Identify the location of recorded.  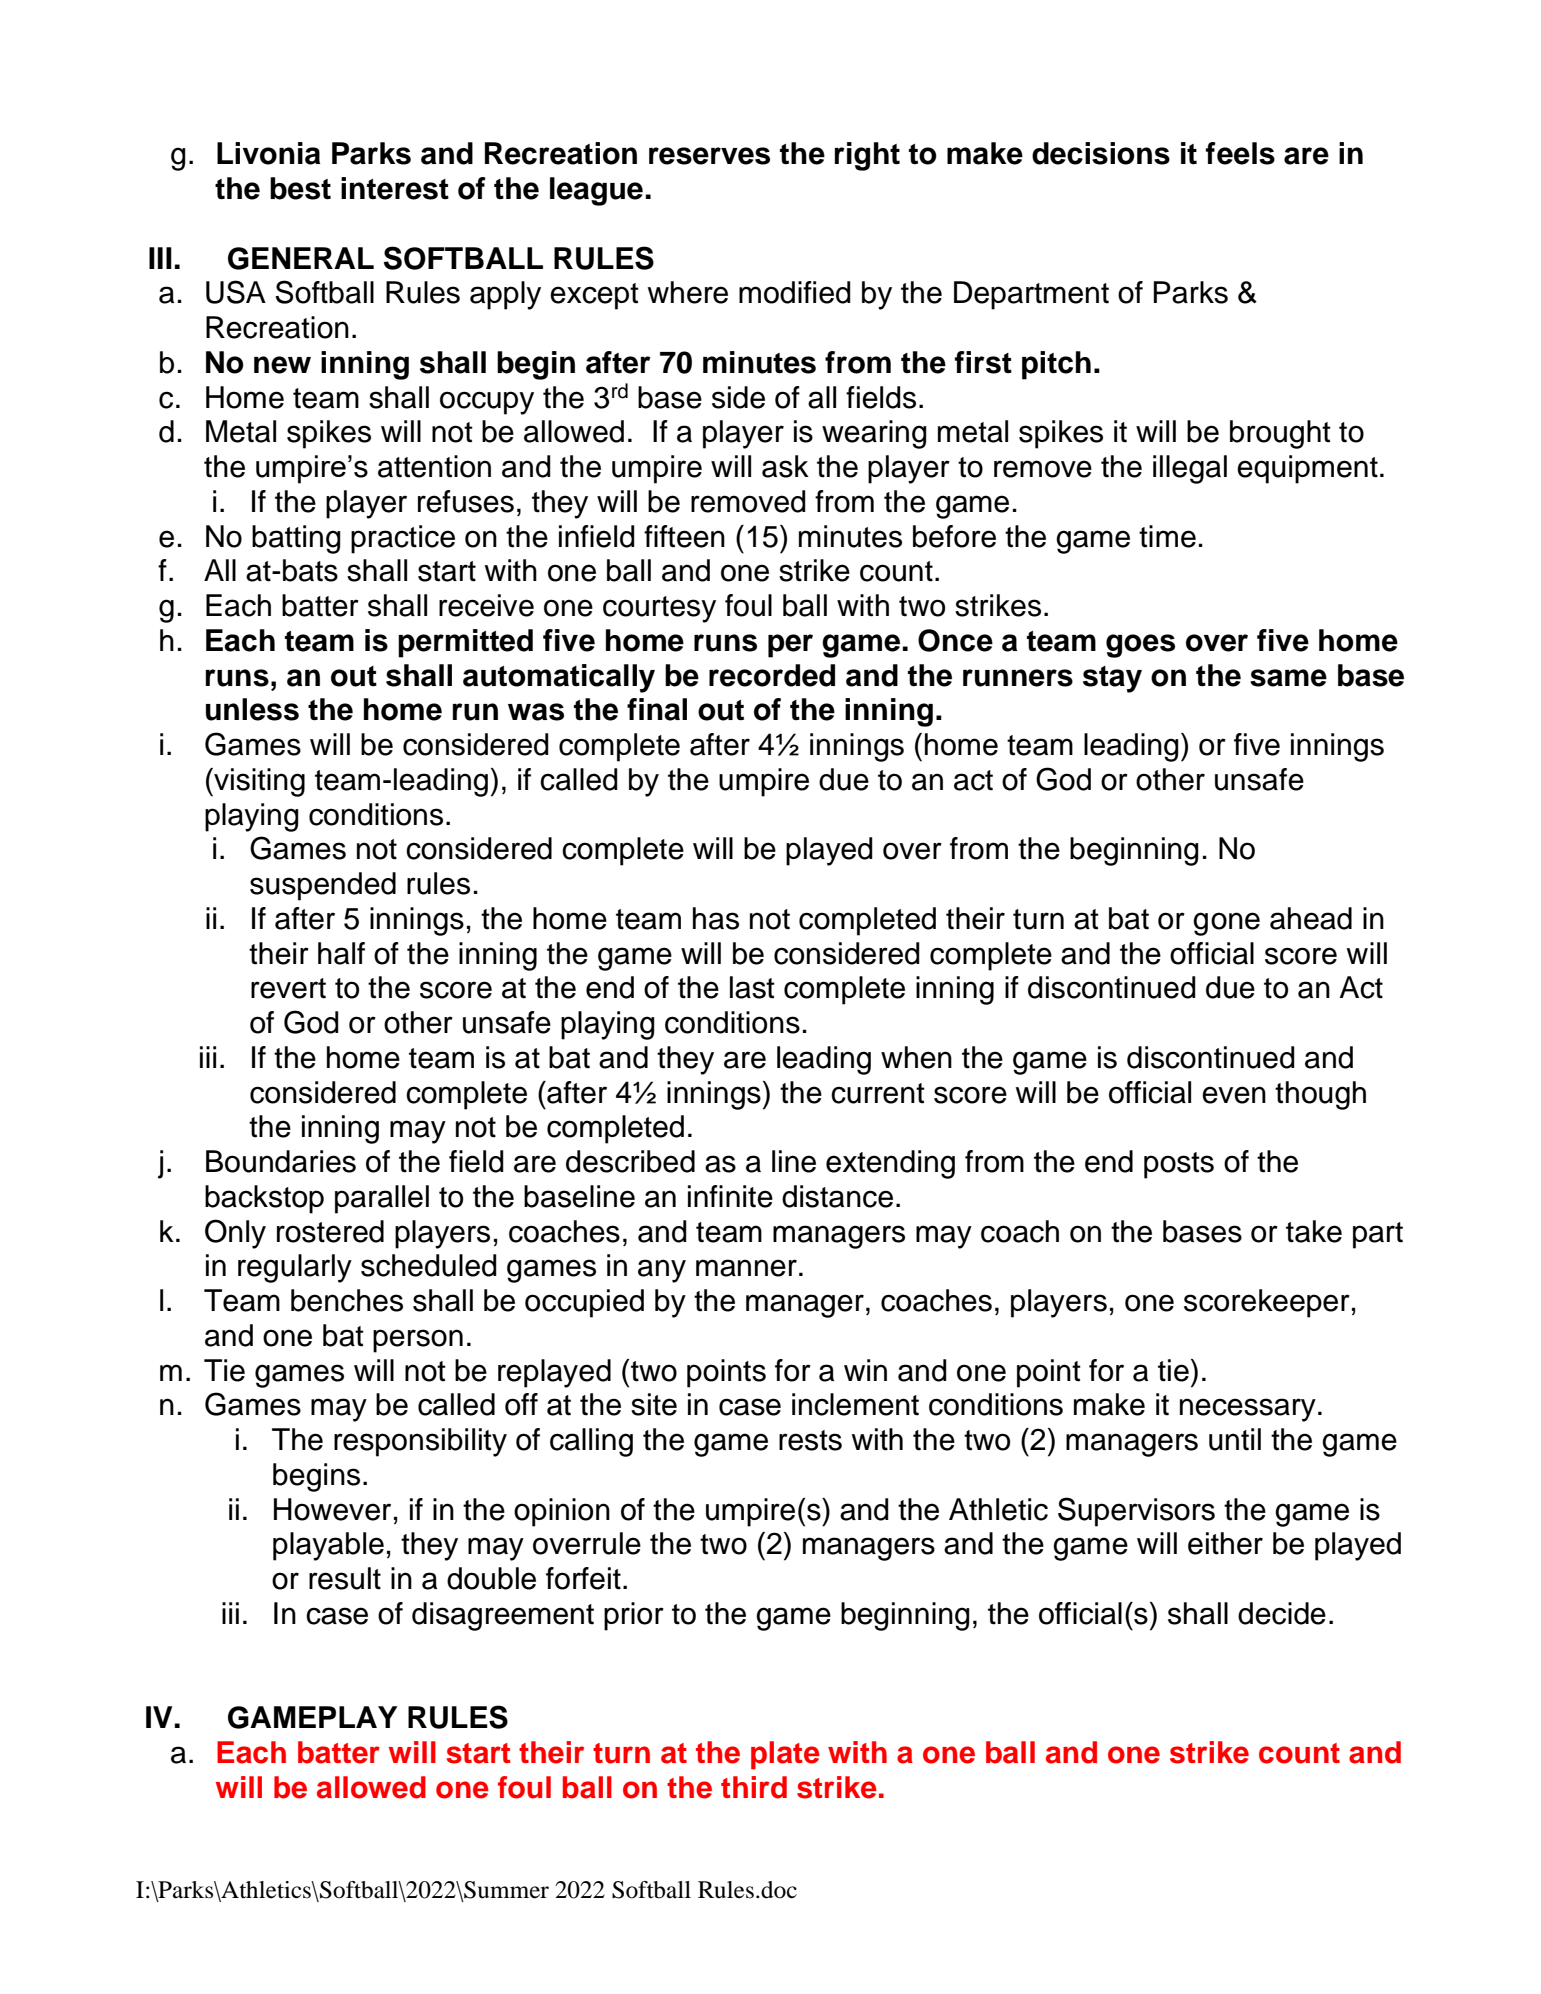
(772, 675).
